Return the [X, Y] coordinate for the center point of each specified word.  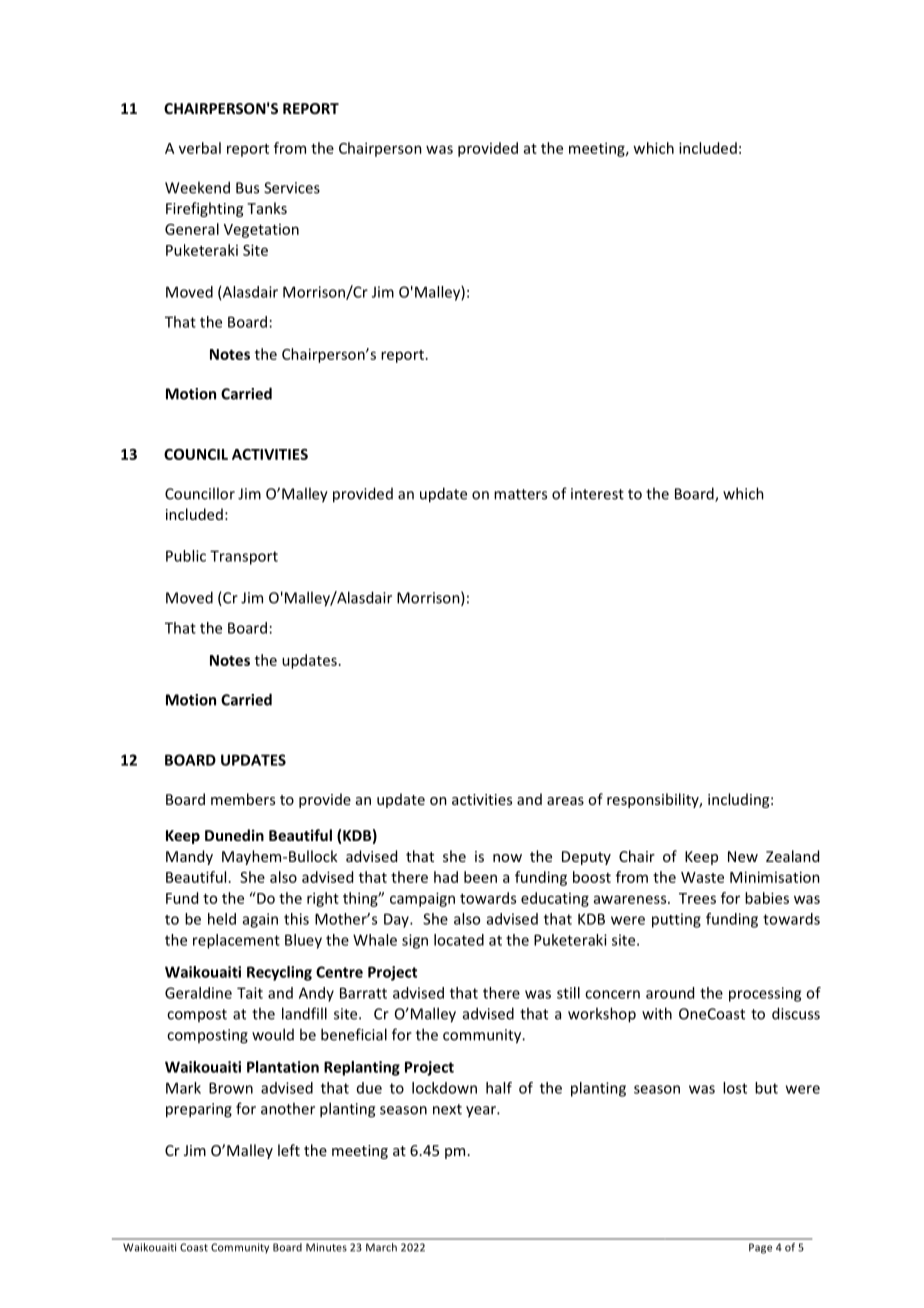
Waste [702, 877]
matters [520, 494]
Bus [247, 188]
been [480, 877]
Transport [244, 557]
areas [565, 801]
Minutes [326, 1247]
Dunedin [234, 835]
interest [597, 494]
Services [292, 188]
